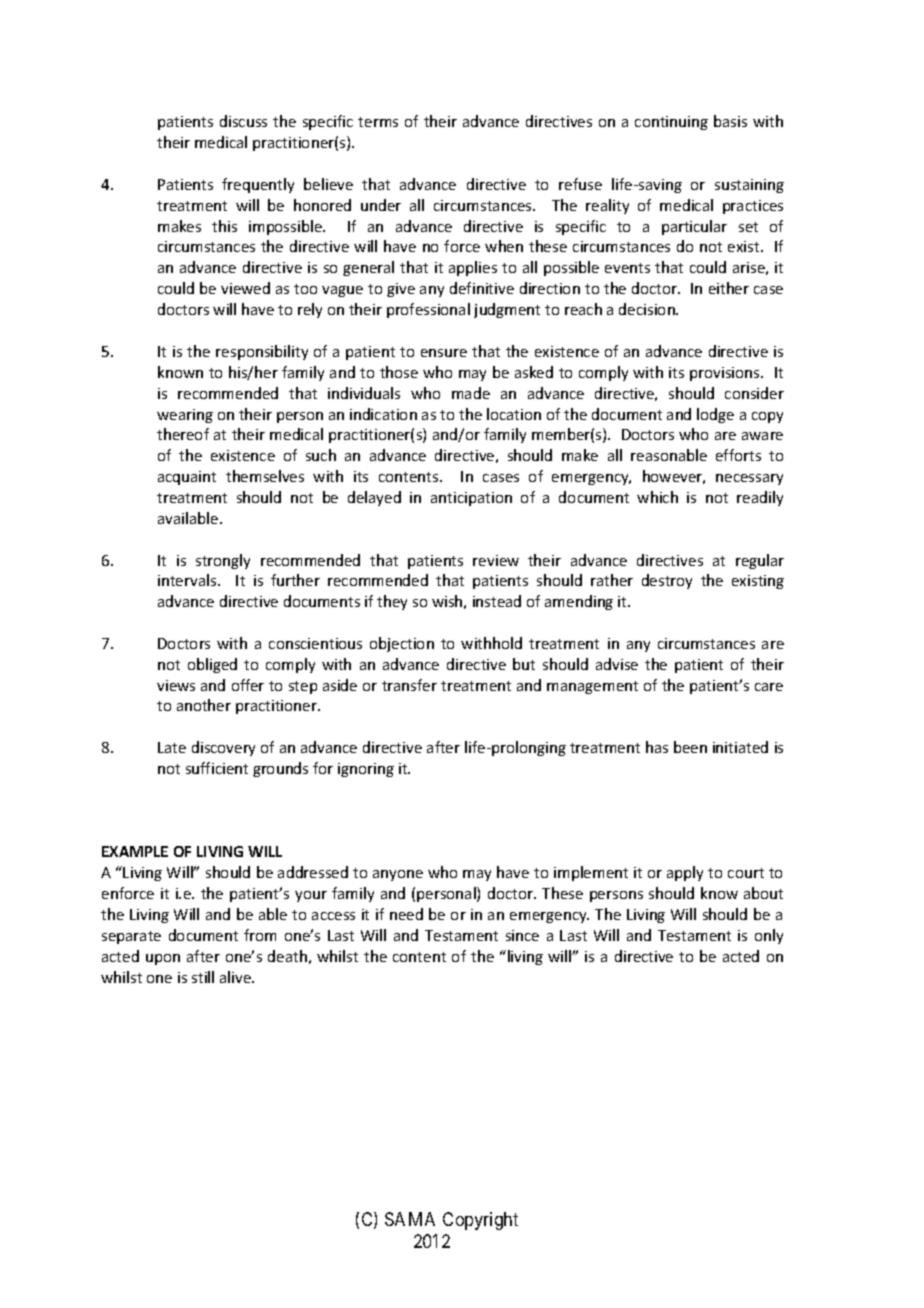  Describe the element at coordinates (471, 499) in the document. I see `anticipation` at that location.
